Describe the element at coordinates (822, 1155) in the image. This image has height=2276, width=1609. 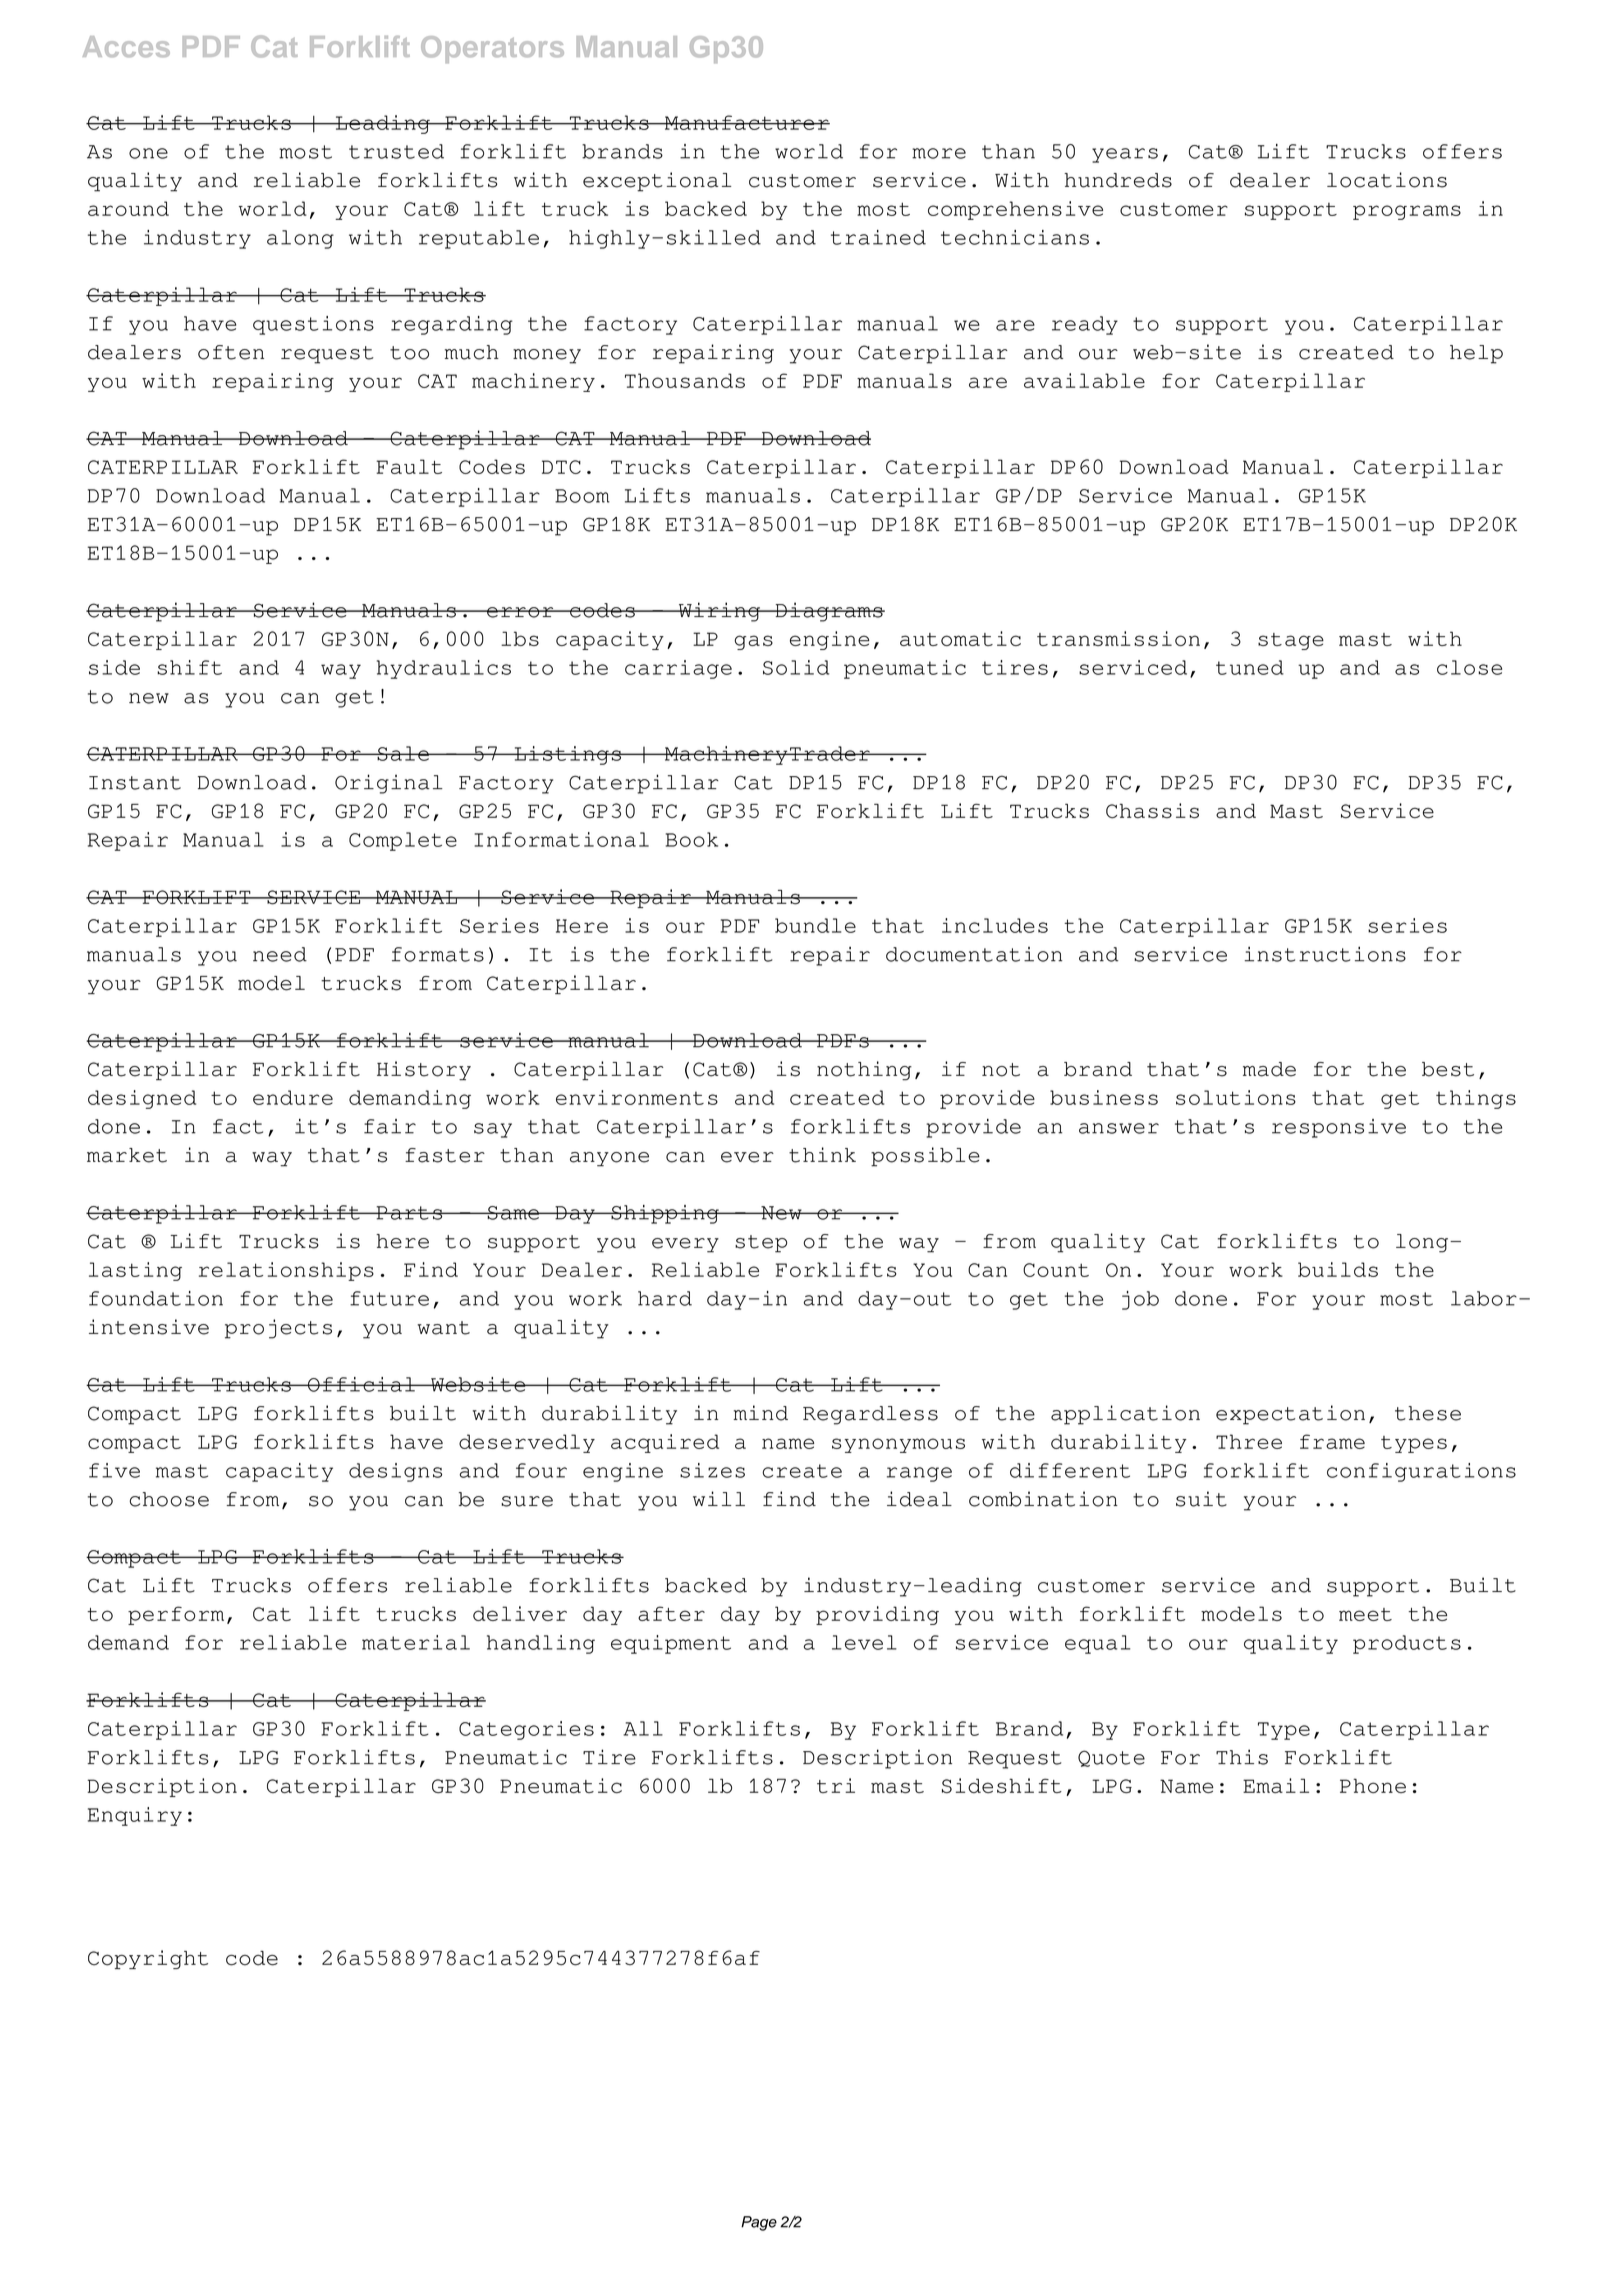
I see `think` at that location.
